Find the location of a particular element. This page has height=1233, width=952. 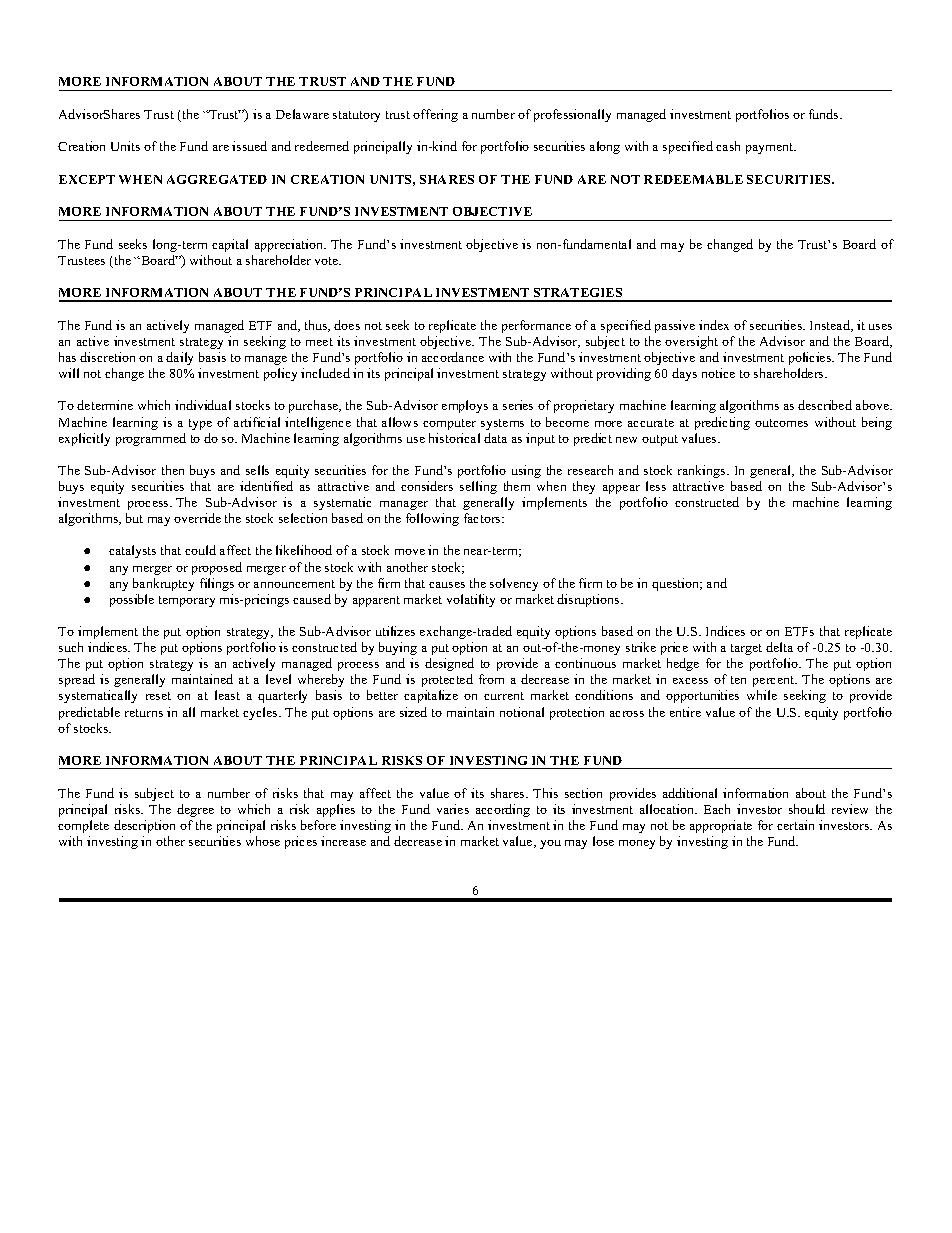

such is located at coordinates (71, 647).
